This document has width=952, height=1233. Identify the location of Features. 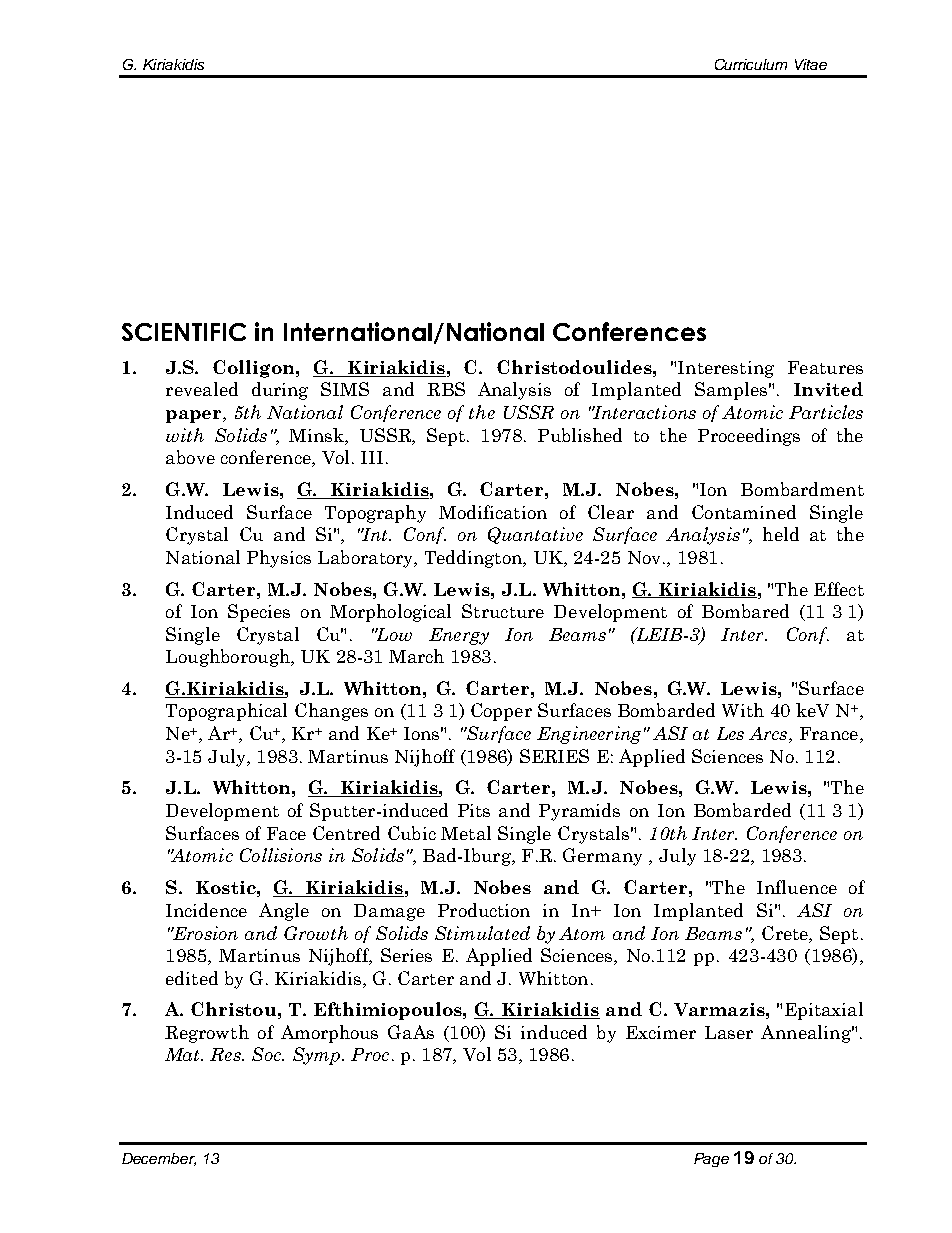
(825, 367).
